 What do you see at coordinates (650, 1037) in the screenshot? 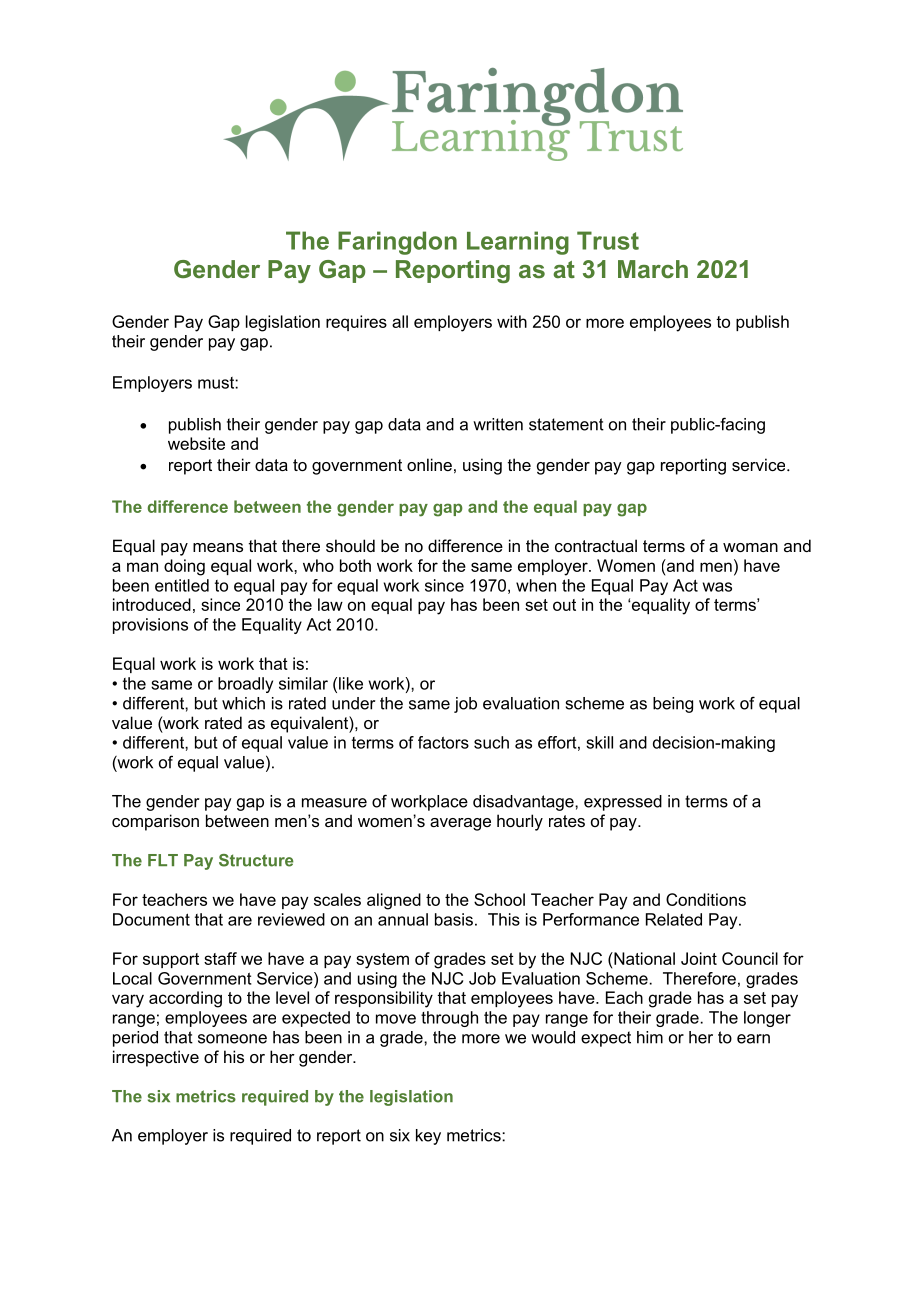
I see `him` at bounding box center [650, 1037].
